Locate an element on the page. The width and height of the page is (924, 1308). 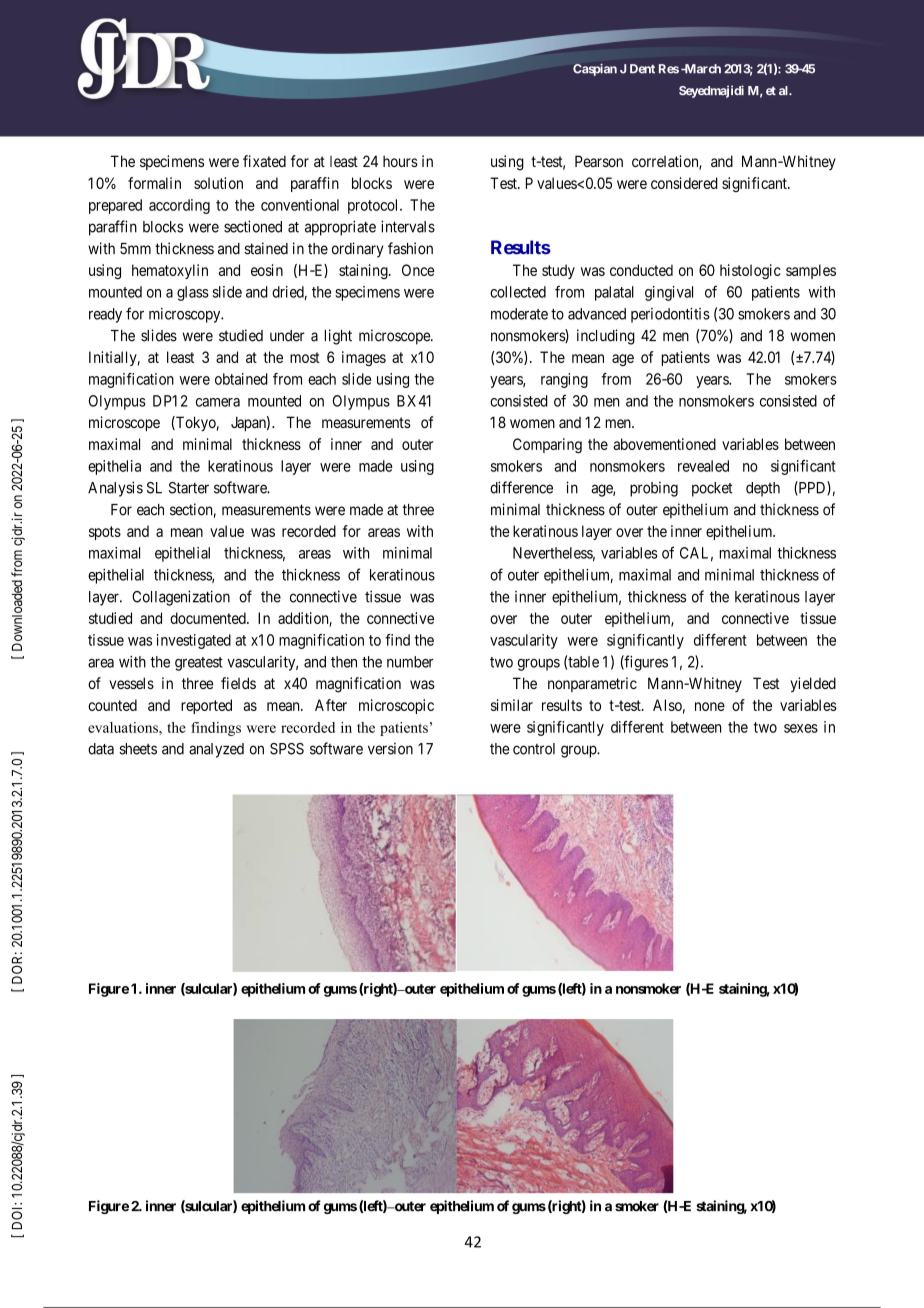
March is located at coordinates (701, 69).
